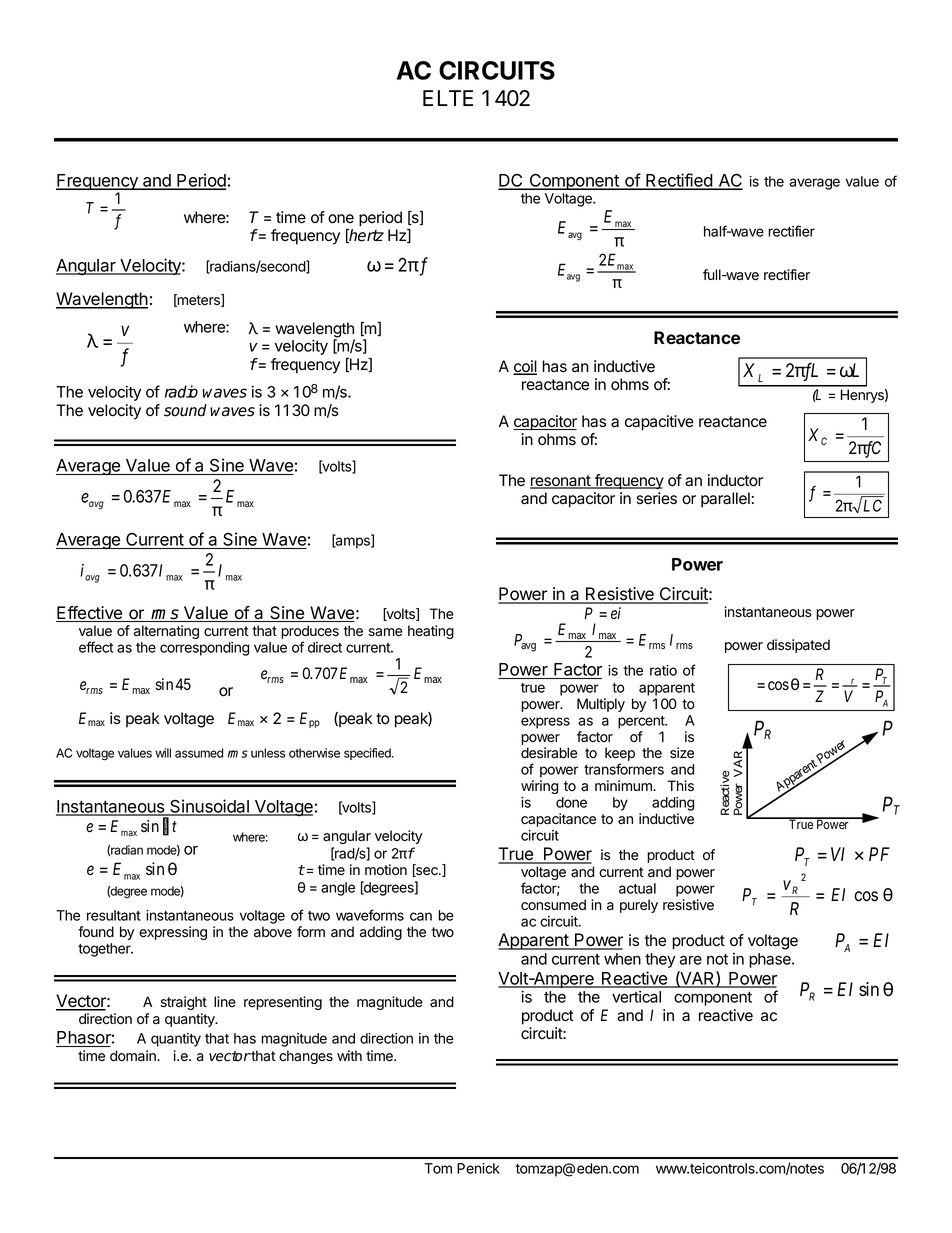 The width and height of the image is (952, 1233). Describe the element at coordinates (181, 391) in the image. I see `radio` at that location.
